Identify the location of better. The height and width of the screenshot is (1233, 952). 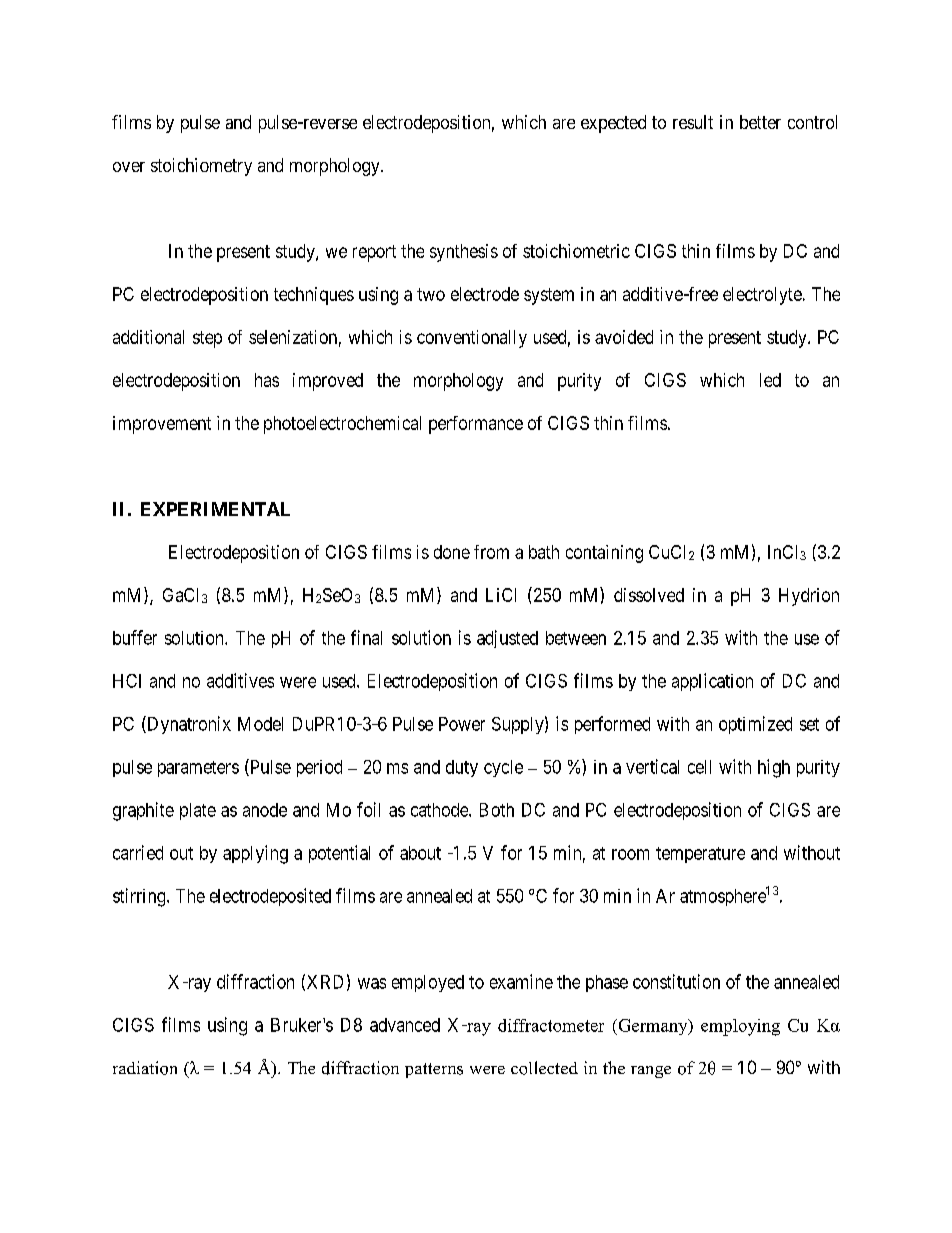
(760, 122).
